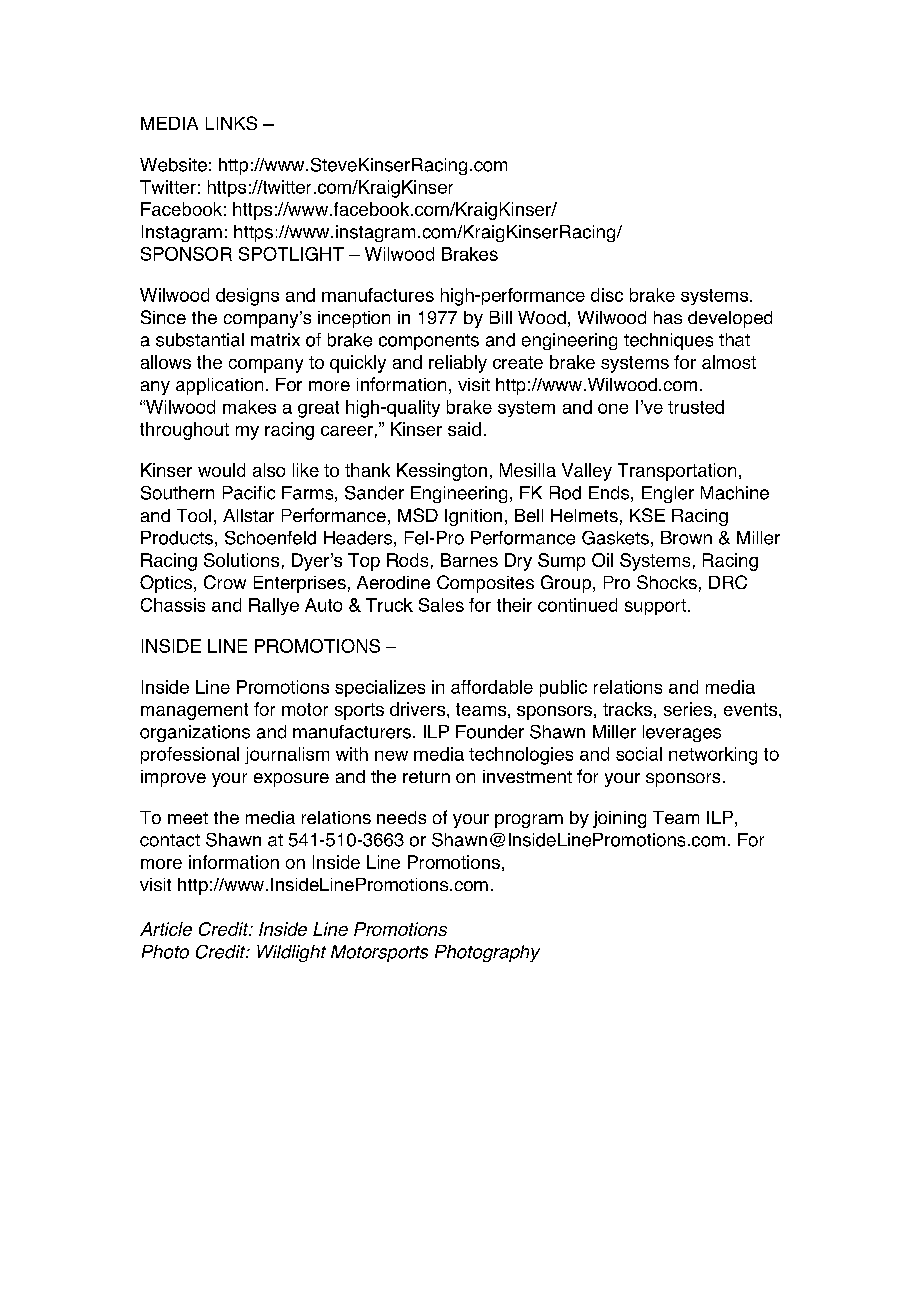 This page has width=924, height=1308. What do you see at coordinates (619, 819) in the page?
I see `joining` at bounding box center [619, 819].
